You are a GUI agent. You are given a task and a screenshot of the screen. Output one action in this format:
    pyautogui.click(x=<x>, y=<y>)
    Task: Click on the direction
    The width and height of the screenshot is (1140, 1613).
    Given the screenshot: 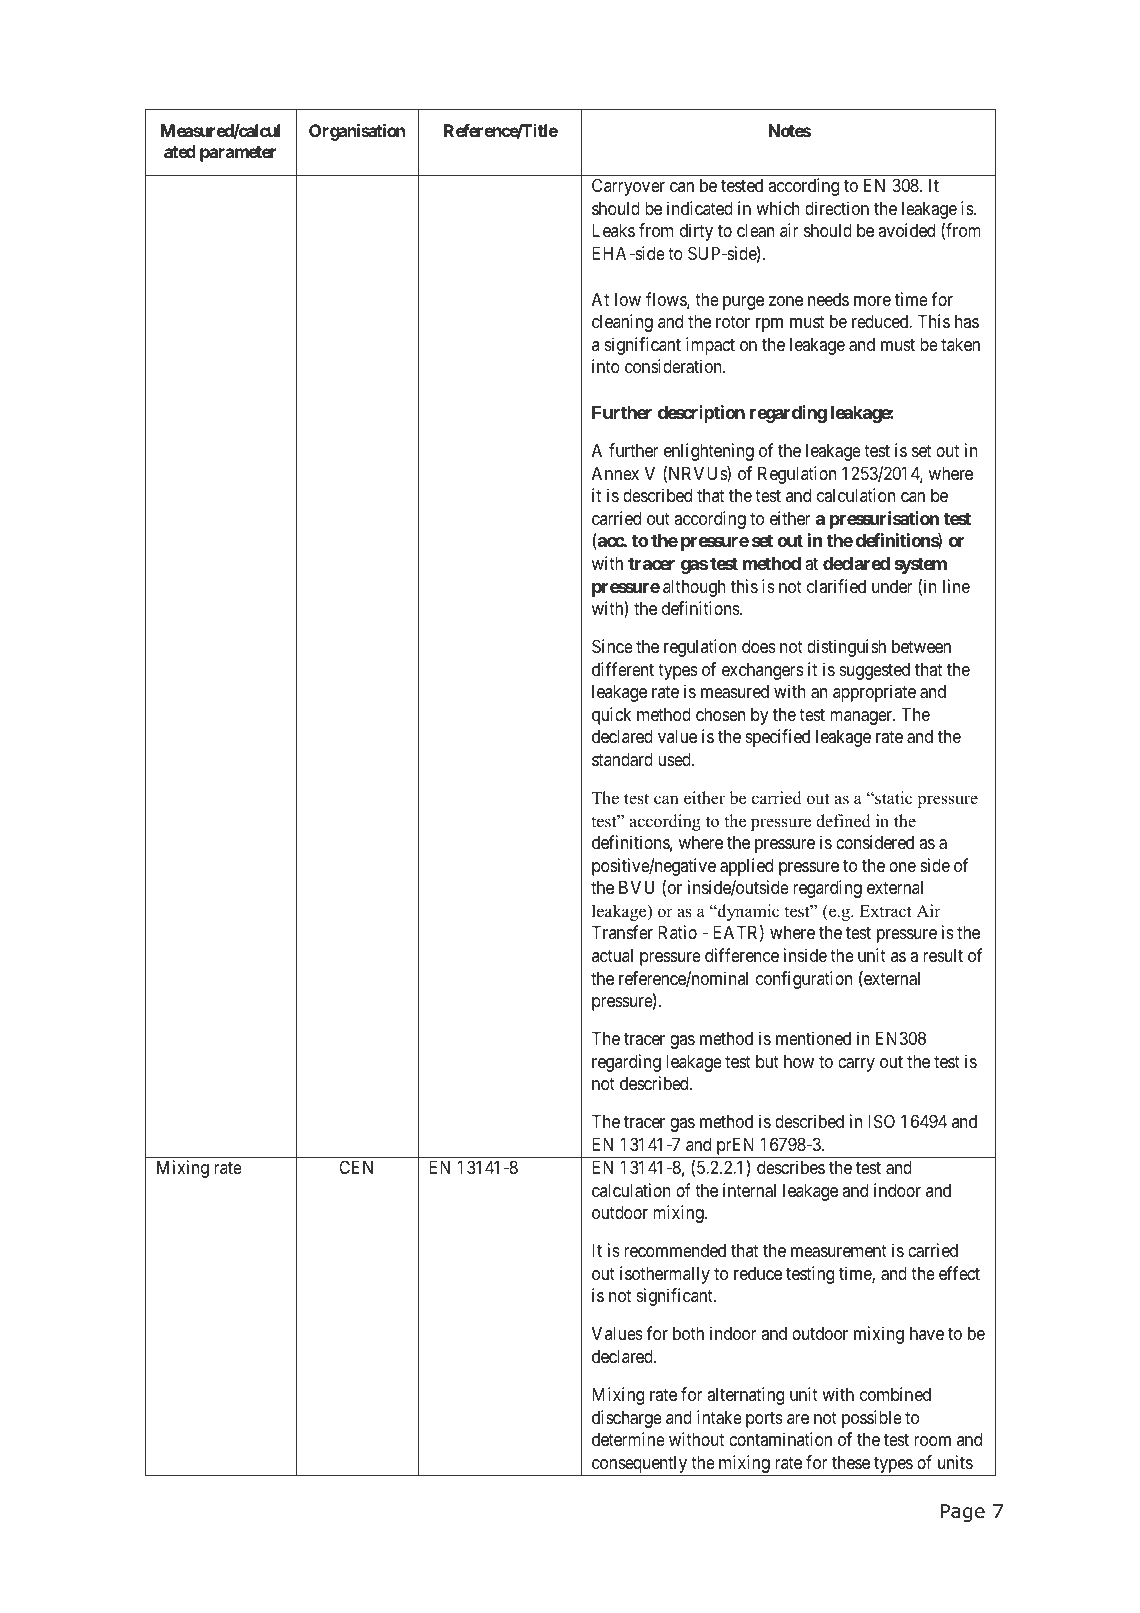 What is the action you would take?
    pyautogui.click(x=837, y=208)
